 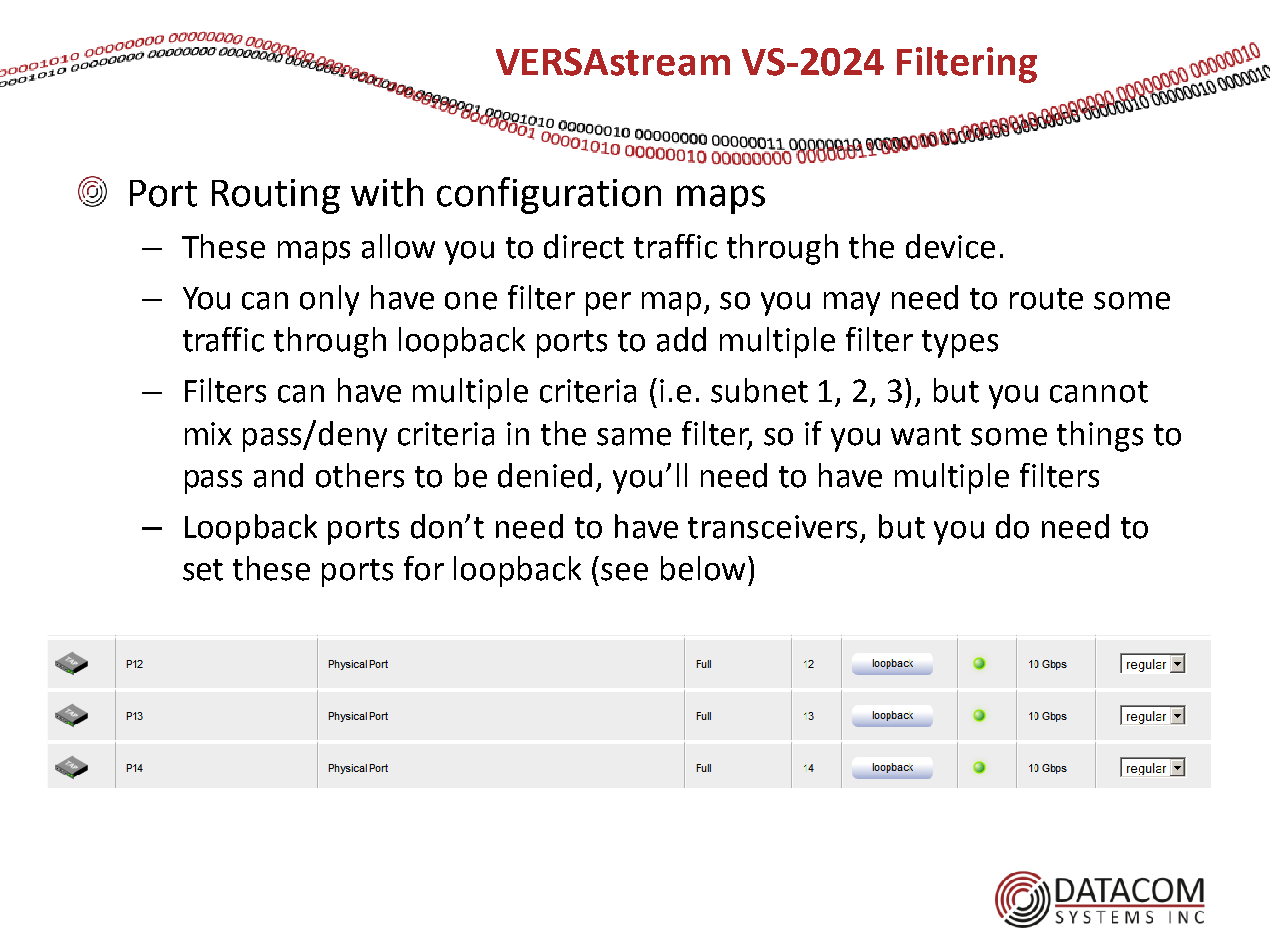 What do you see at coordinates (759, 390) in the screenshot?
I see `subnet` at bounding box center [759, 390].
